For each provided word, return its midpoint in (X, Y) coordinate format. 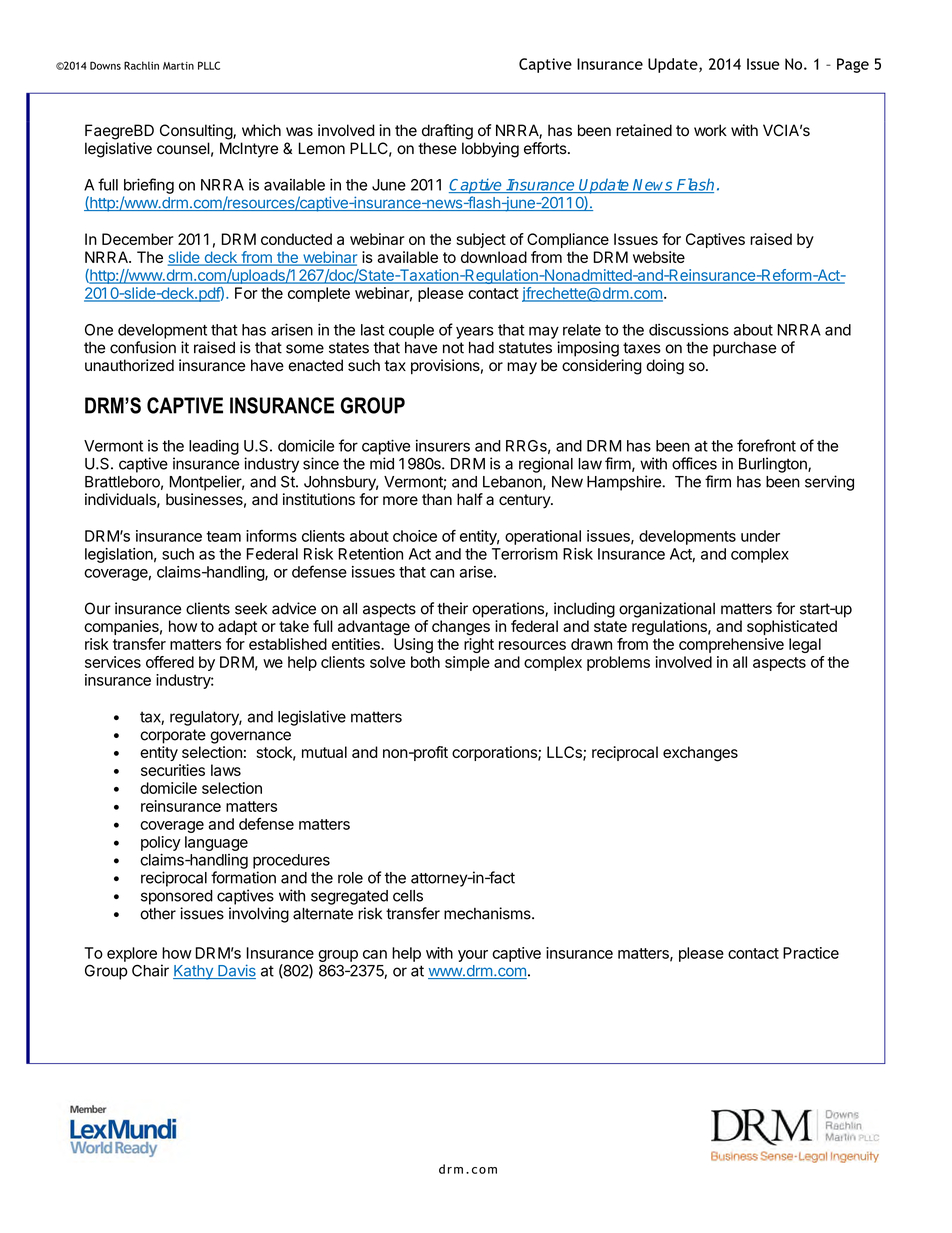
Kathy (194, 972)
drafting (447, 132)
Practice (811, 953)
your (473, 956)
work (710, 130)
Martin (178, 66)
